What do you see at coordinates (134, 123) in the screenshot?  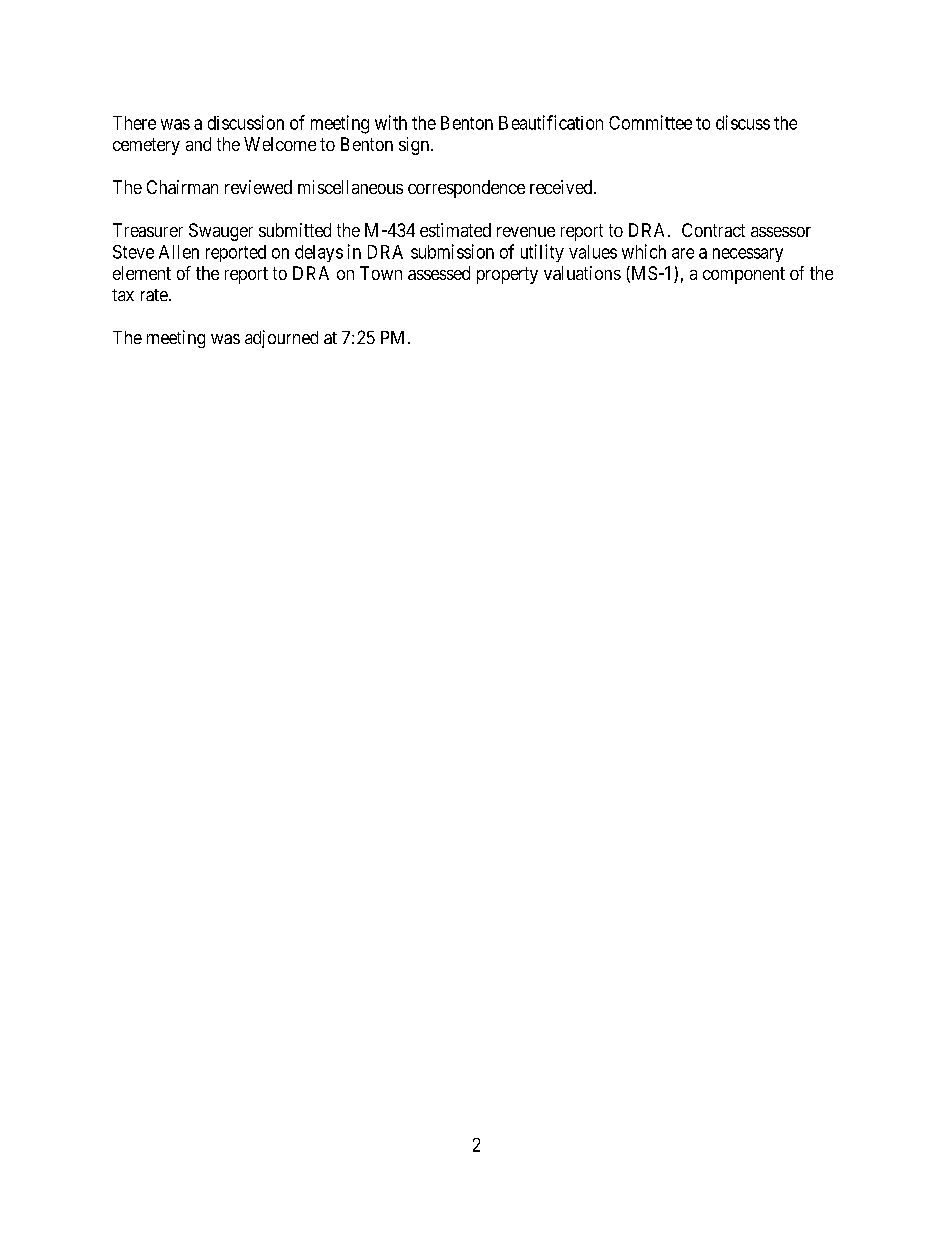 I see `There` at bounding box center [134, 123].
